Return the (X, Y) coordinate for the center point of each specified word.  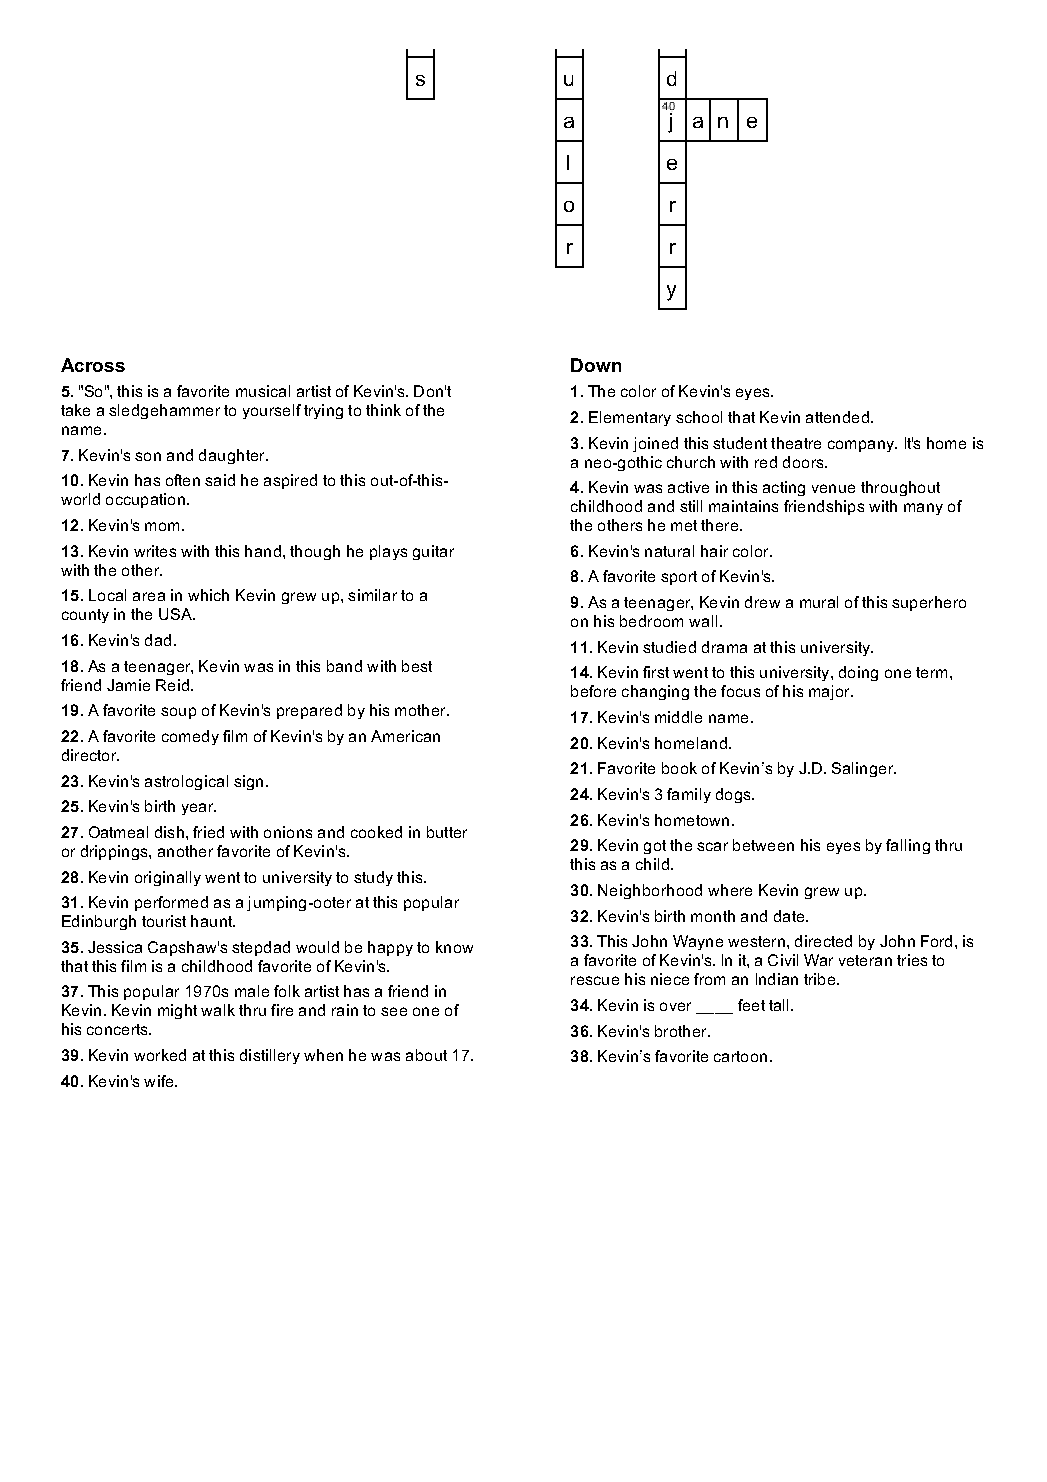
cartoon (740, 1056)
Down (596, 365)
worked (160, 1055)
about (426, 1055)
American (405, 736)
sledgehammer (164, 411)
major (831, 692)
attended (837, 417)
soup (178, 713)
